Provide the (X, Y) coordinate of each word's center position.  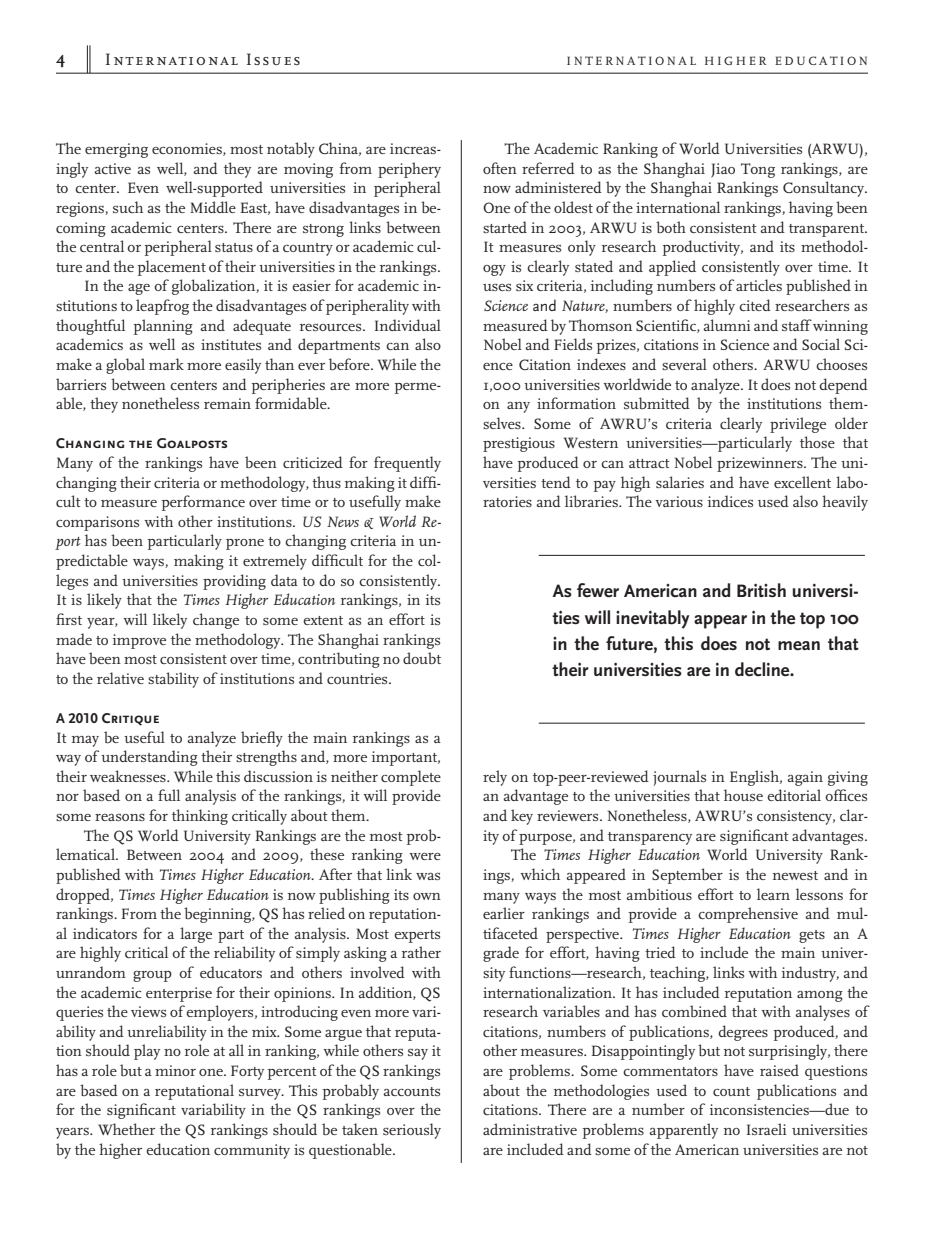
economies (188, 149)
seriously (412, 1131)
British (761, 590)
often (500, 168)
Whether (126, 1129)
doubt (422, 658)
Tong (758, 170)
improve (139, 641)
